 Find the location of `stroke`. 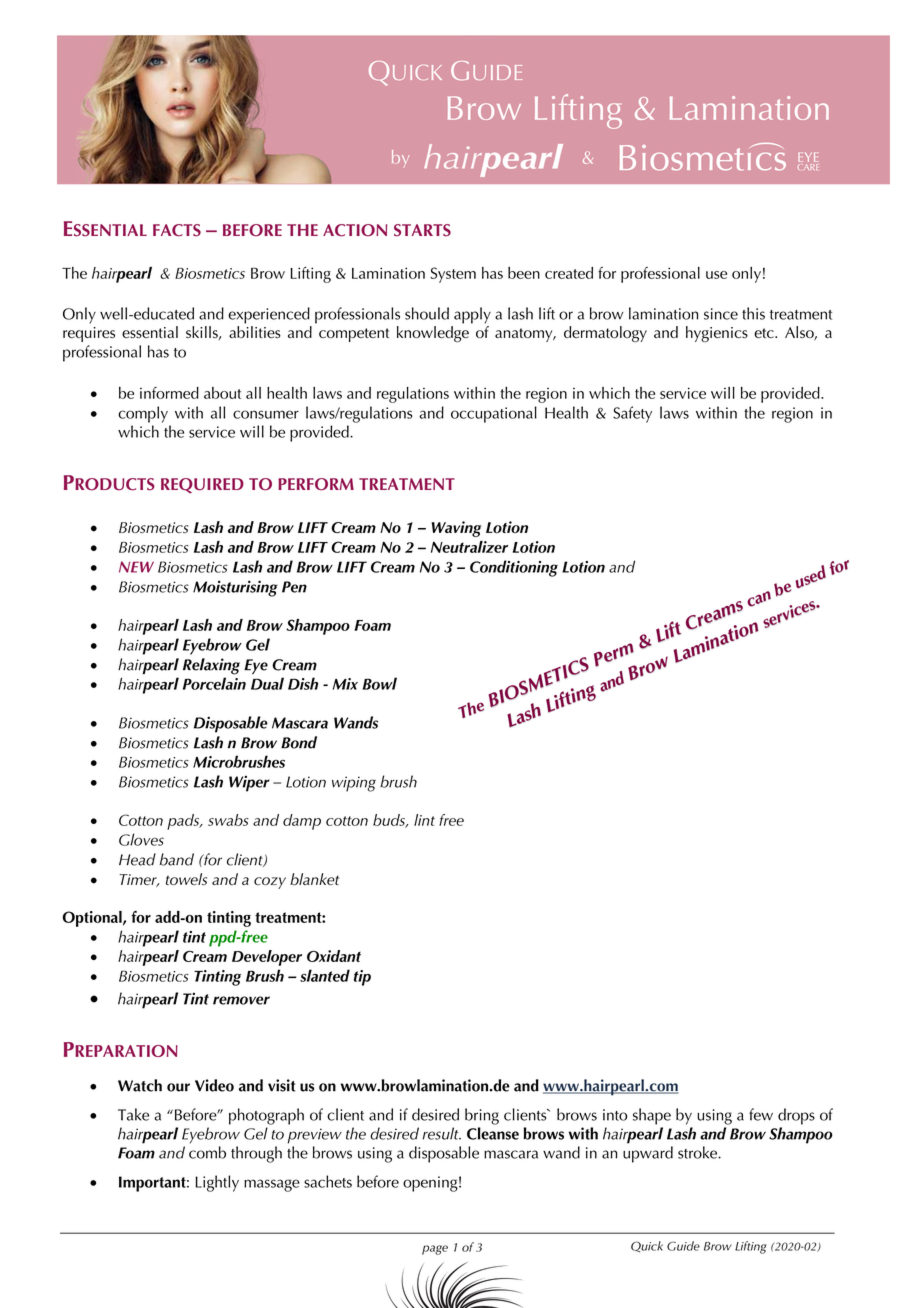

stroke is located at coordinates (698, 1152).
